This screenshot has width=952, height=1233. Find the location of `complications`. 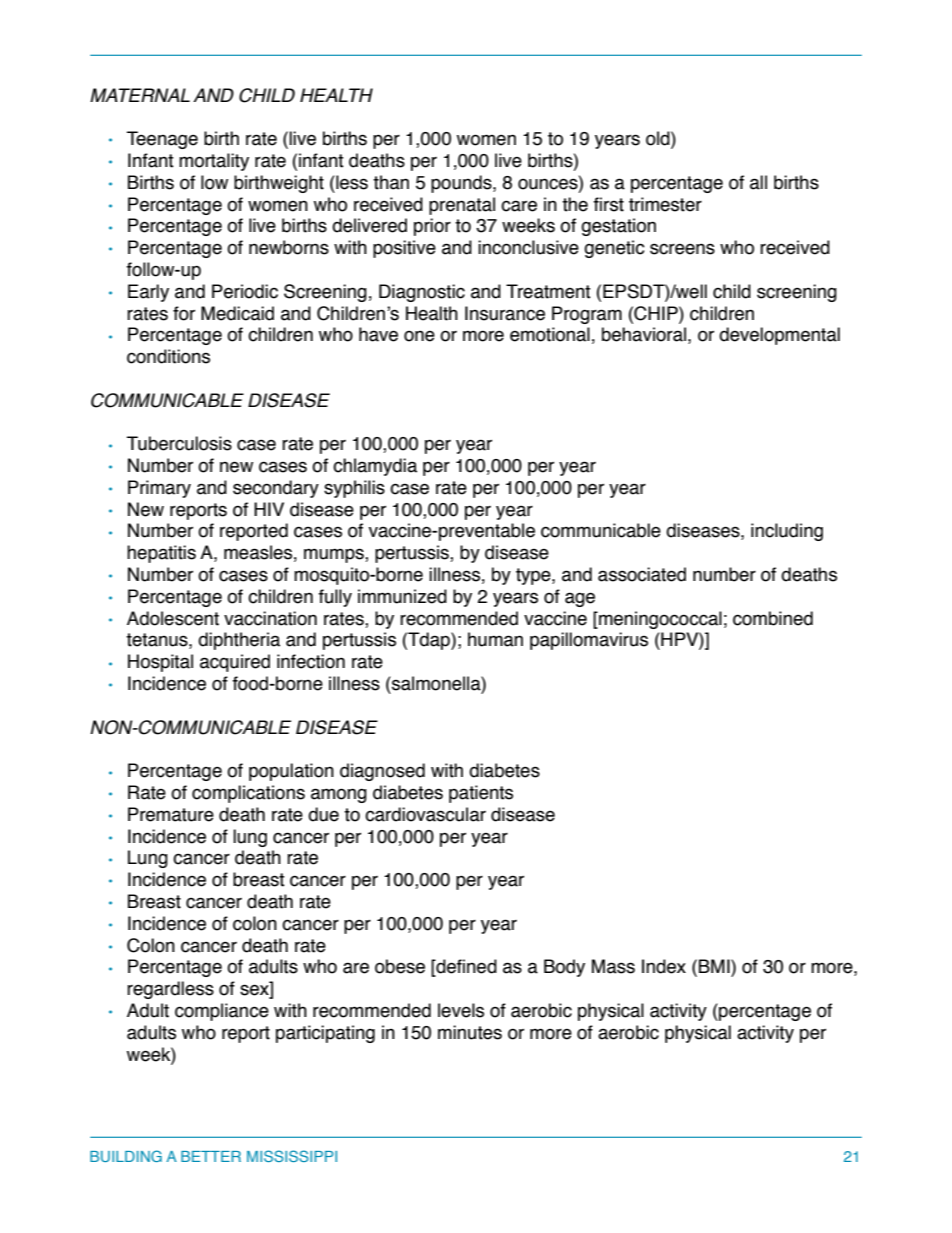

complications is located at coordinates (248, 794).
